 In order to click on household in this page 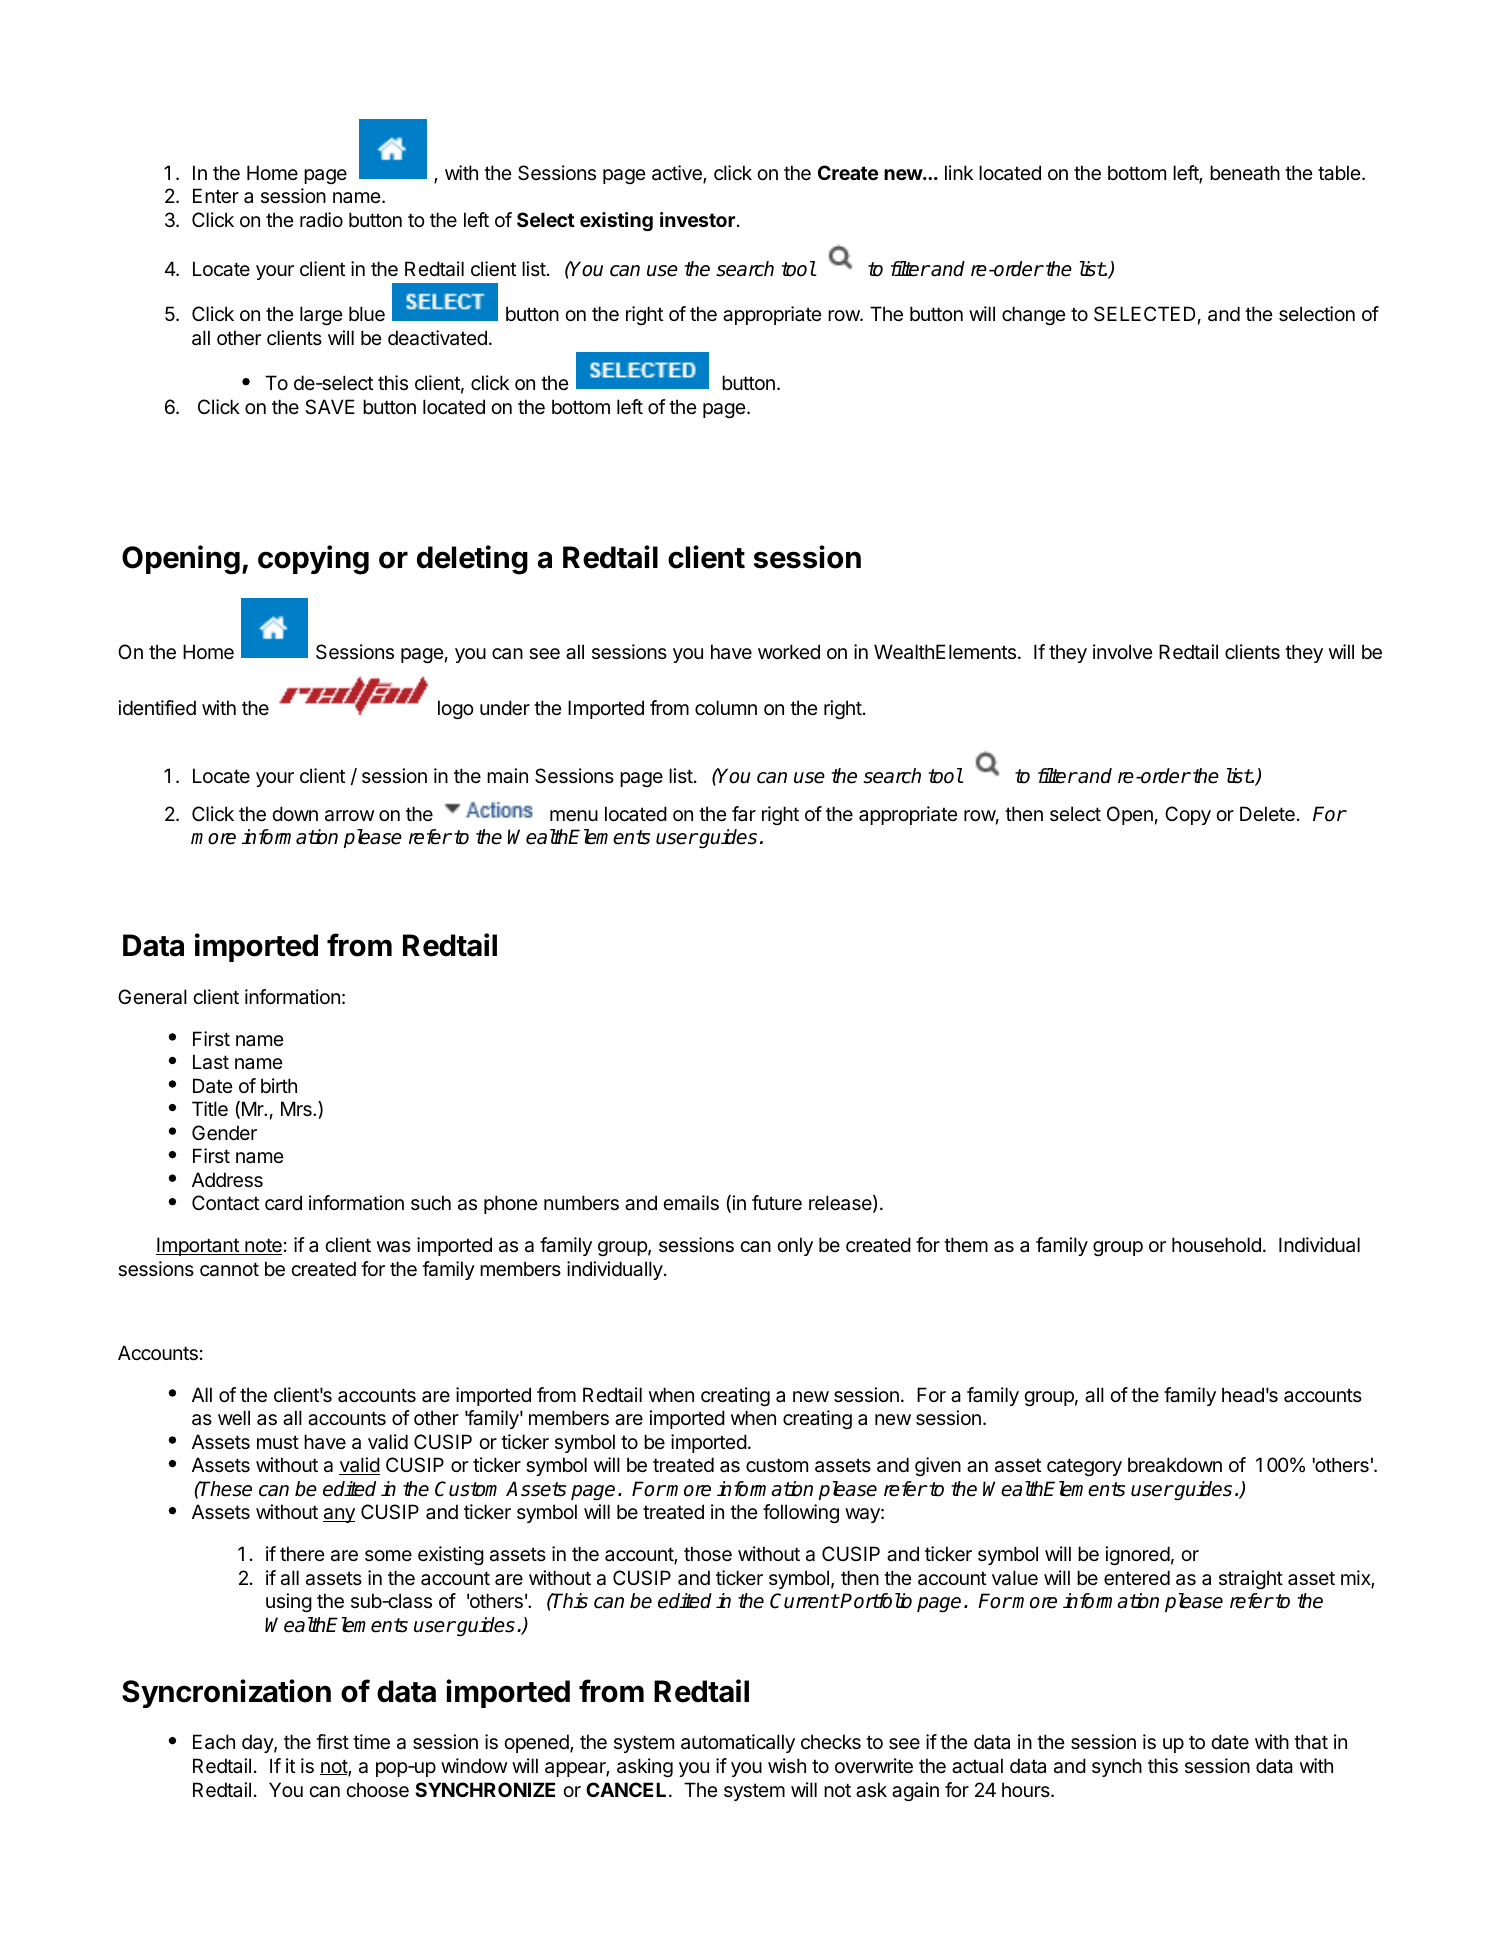, I will do `click(1216, 1245)`.
